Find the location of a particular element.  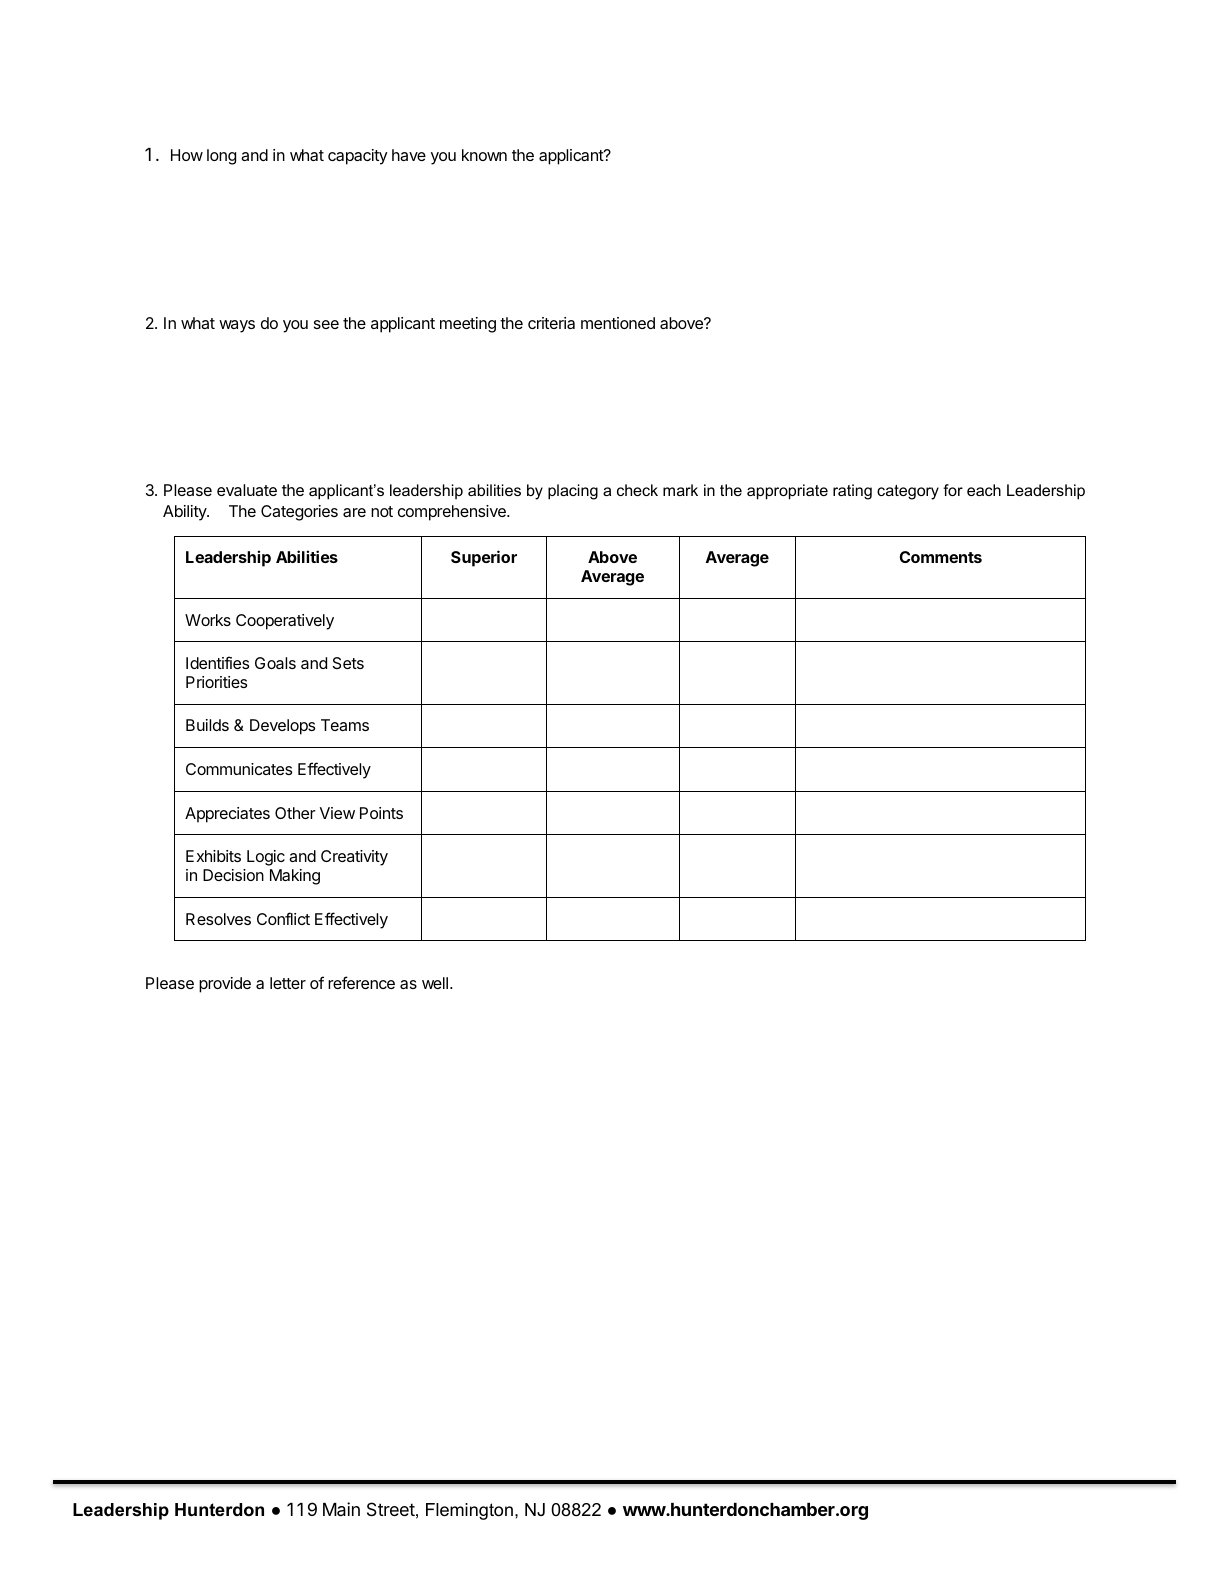

Main is located at coordinates (341, 1509).
